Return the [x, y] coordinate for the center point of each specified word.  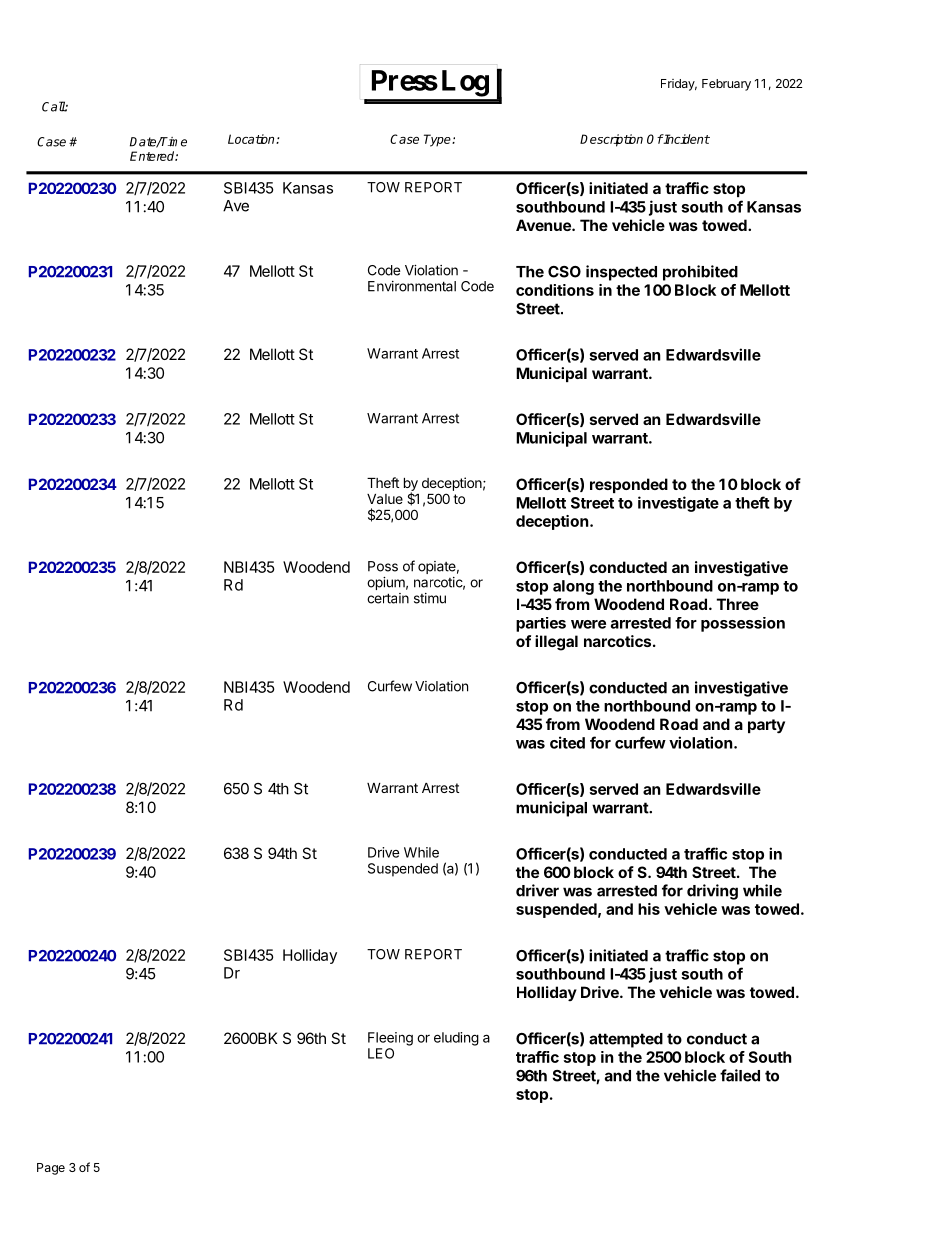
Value [385, 499]
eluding [456, 1039]
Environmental [412, 286]
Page [51, 1169]
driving [712, 892]
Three [738, 604]
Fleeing [390, 1039]
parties [541, 624]
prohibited [700, 273]
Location [252, 139]
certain [388, 598]
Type [438, 140]
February [726, 85]
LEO [381, 1053]
